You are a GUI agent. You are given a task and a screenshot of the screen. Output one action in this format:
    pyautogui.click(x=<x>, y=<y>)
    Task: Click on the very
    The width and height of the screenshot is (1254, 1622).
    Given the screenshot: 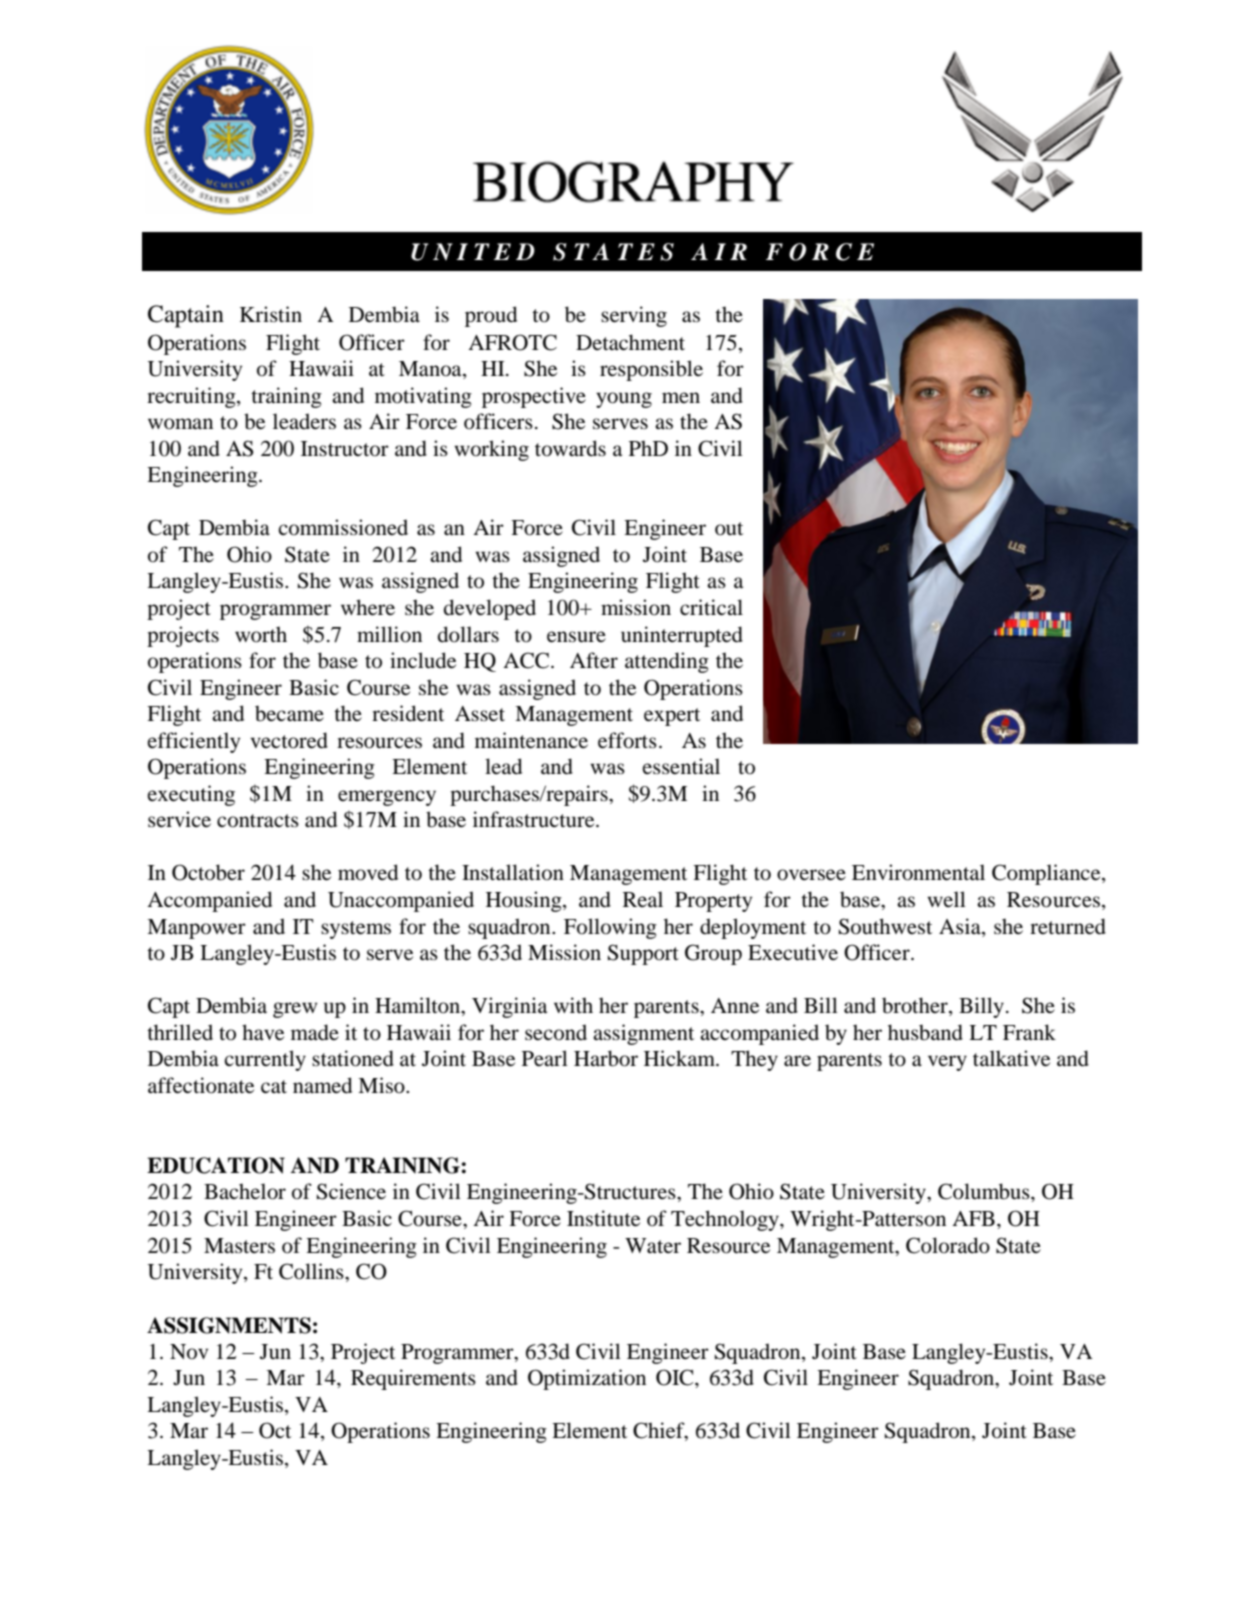 What is the action you would take?
    pyautogui.click(x=947, y=1063)
